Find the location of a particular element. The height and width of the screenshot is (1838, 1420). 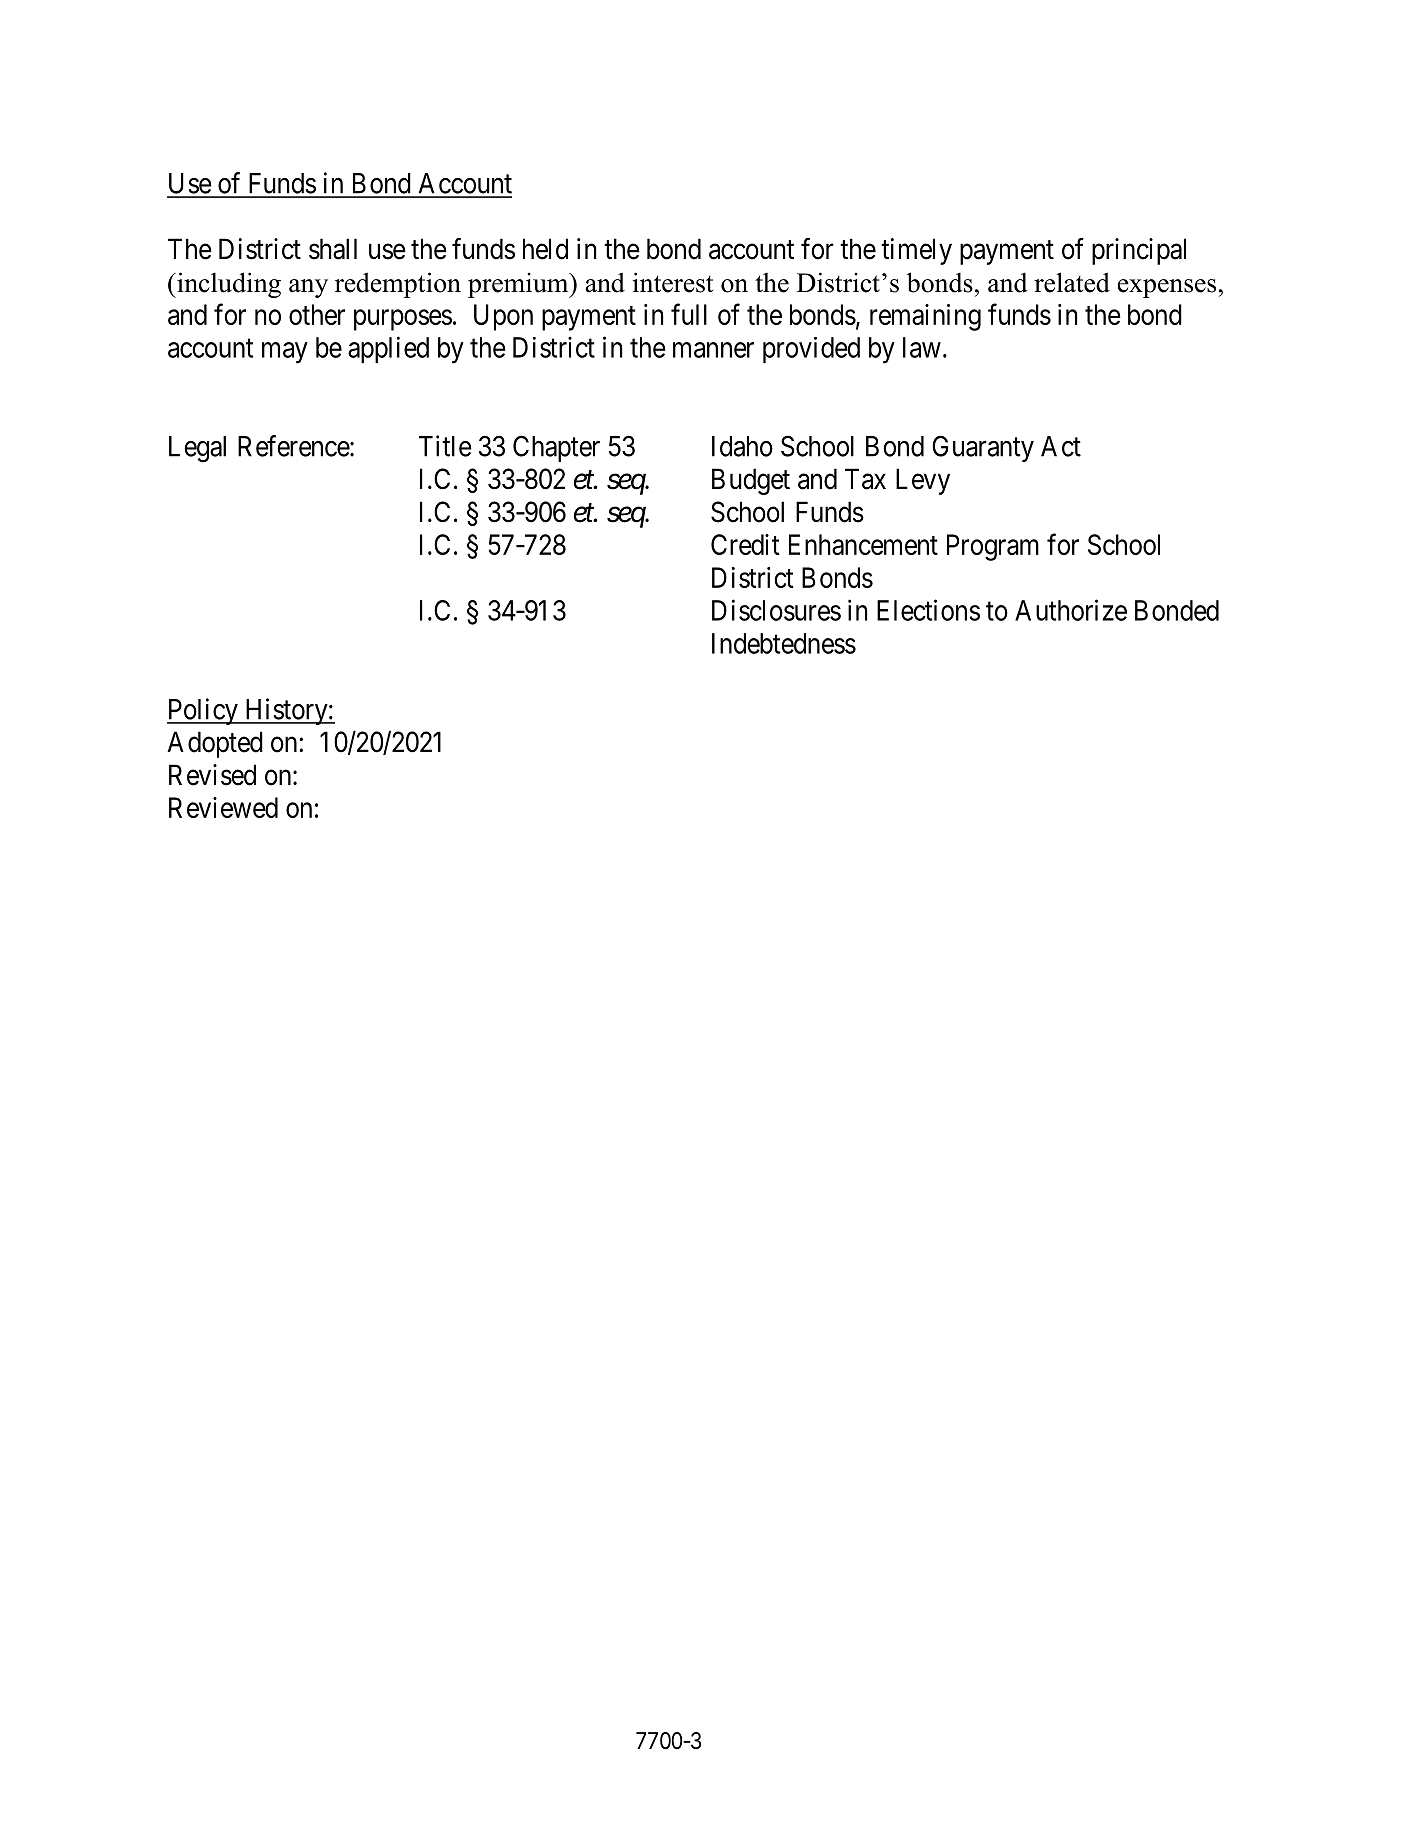

Revised is located at coordinates (212, 775).
